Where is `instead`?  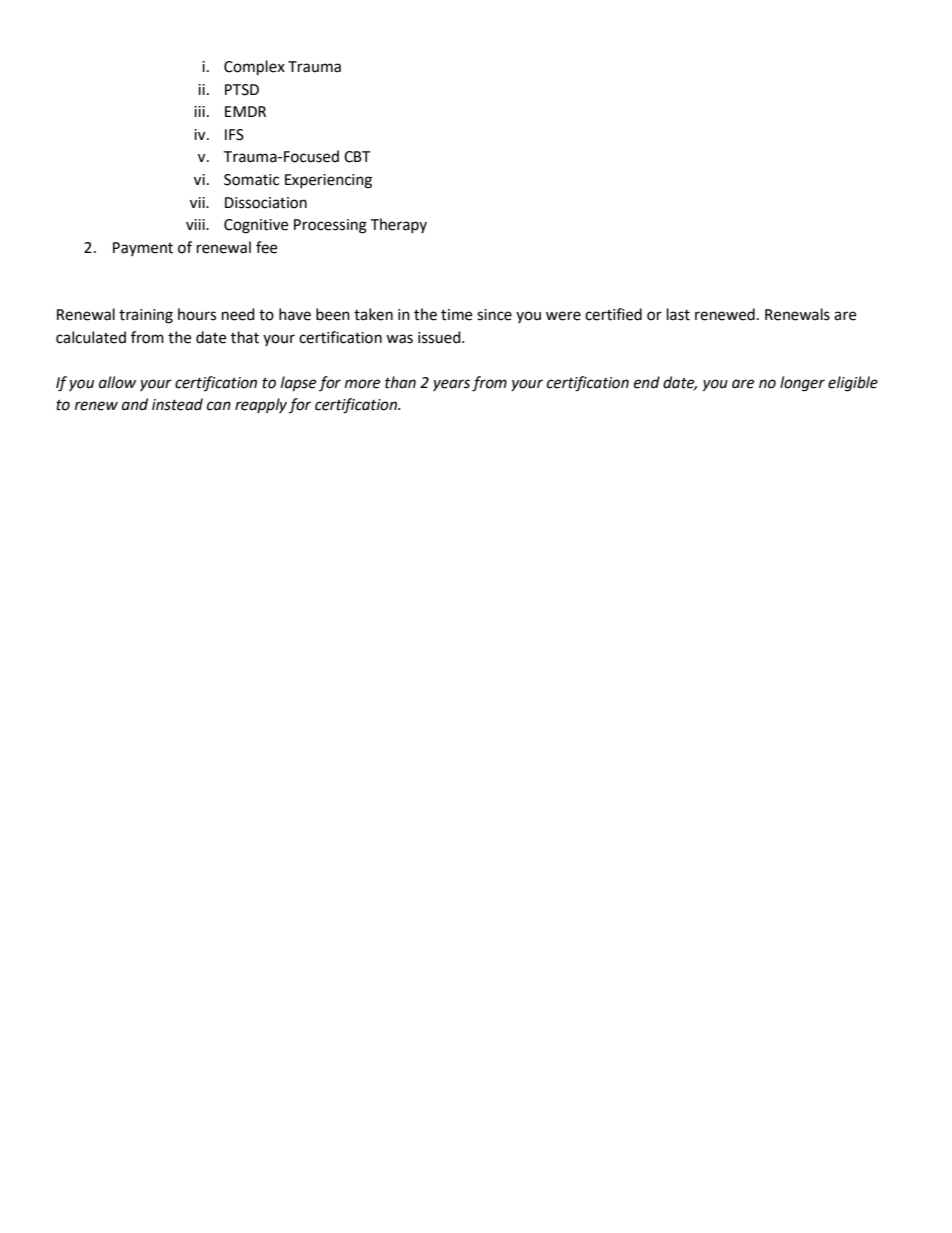
instead is located at coordinates (177, 404).
